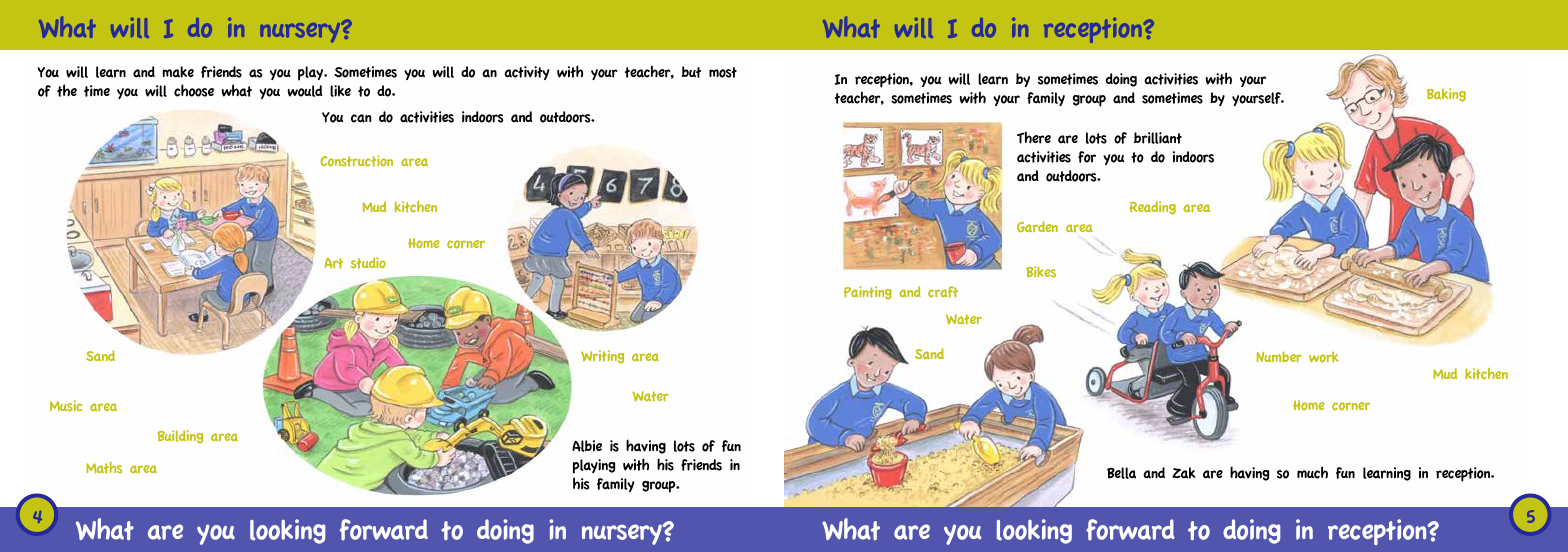 The width and height of the screenshot is (1568, 552). I want to click on Albie, so click(587, 446).
